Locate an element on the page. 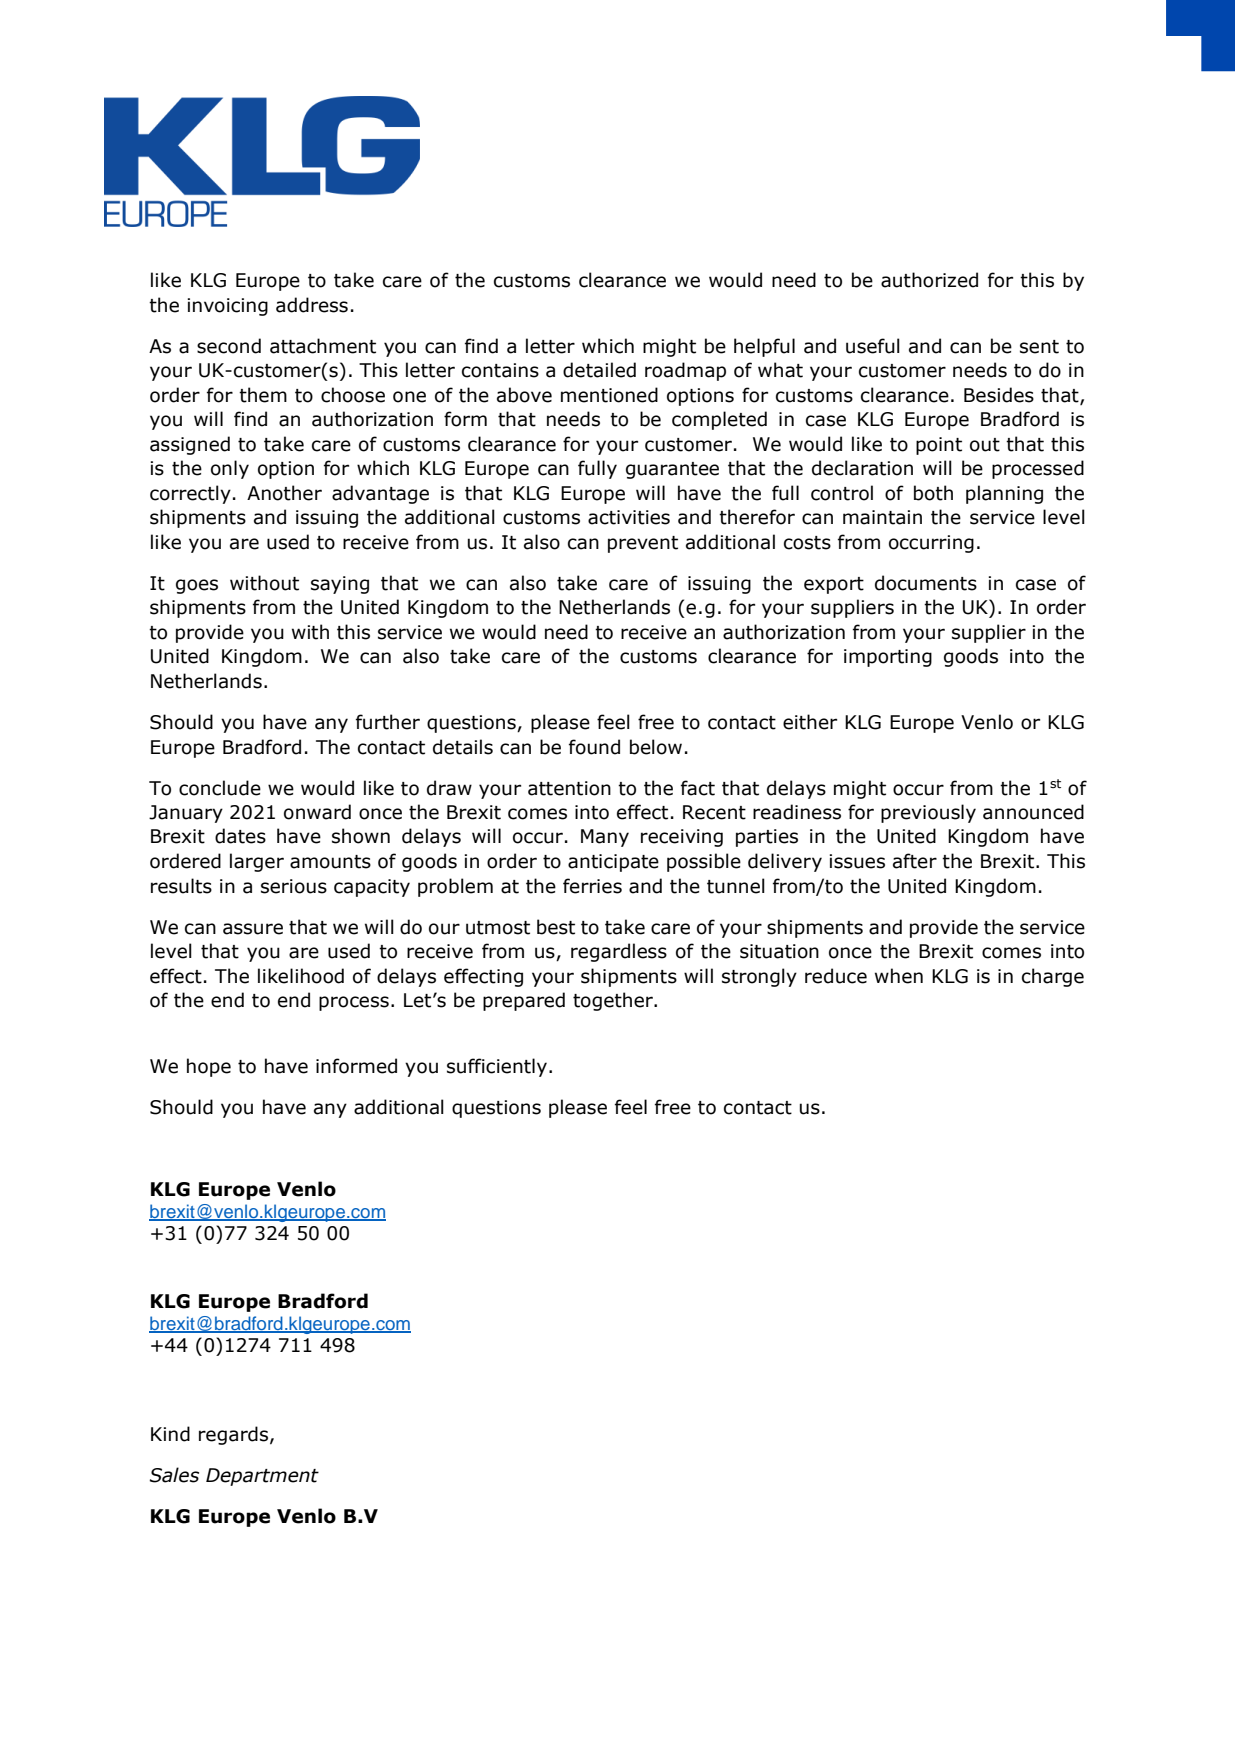 This page has height=1747, width=1235. sufficiently is located at coordinates (497, 1067).
